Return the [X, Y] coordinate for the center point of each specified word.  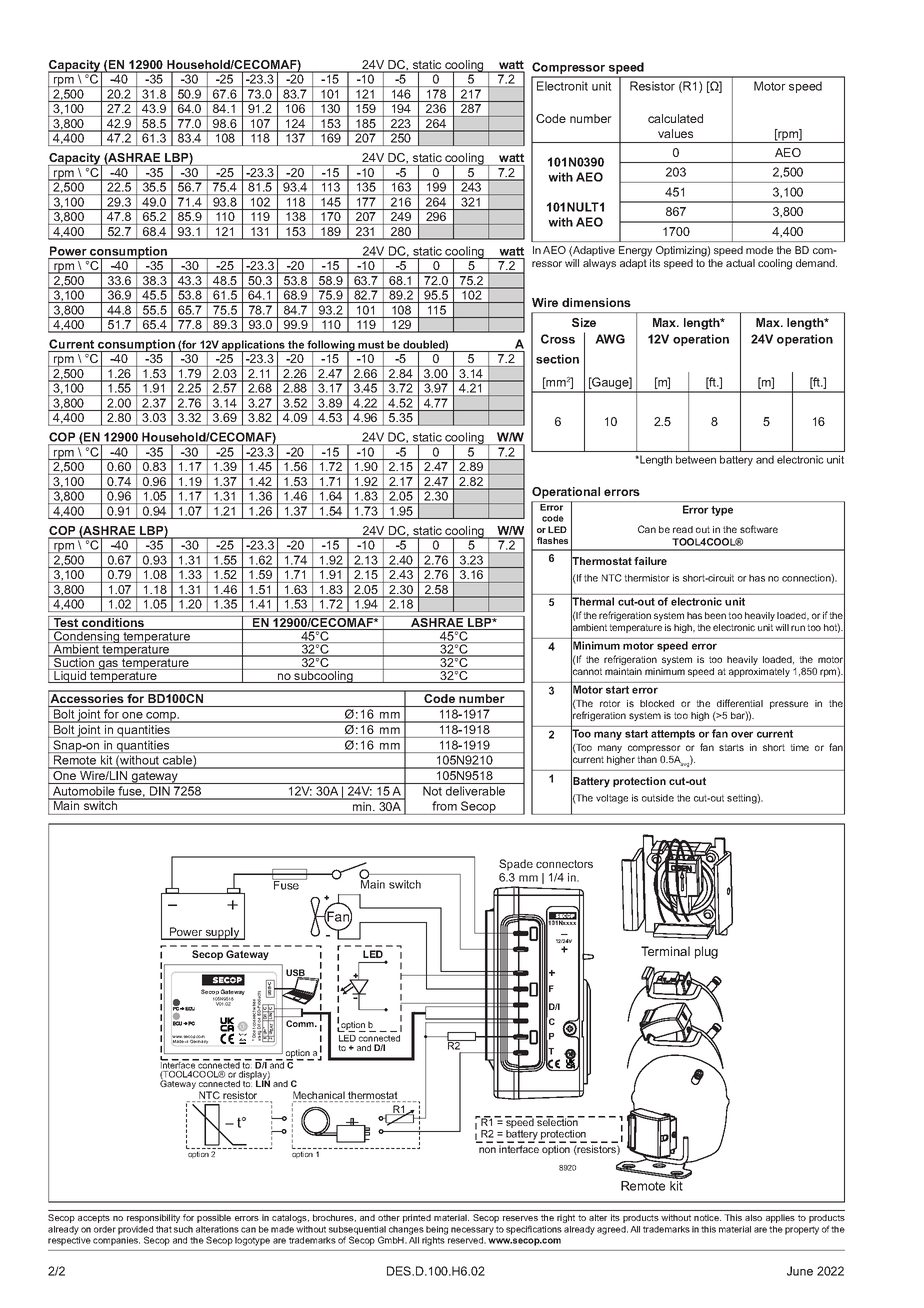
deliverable [475, 791]
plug [706, 952]
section [557, 359]
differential [740, 703]
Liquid [70, 676]
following [331, 346]
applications [253, 346]
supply [223, 933]
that [164, 1229]
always [599, 264]
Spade [516, 865]
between [696, 459]
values [675, 133]
